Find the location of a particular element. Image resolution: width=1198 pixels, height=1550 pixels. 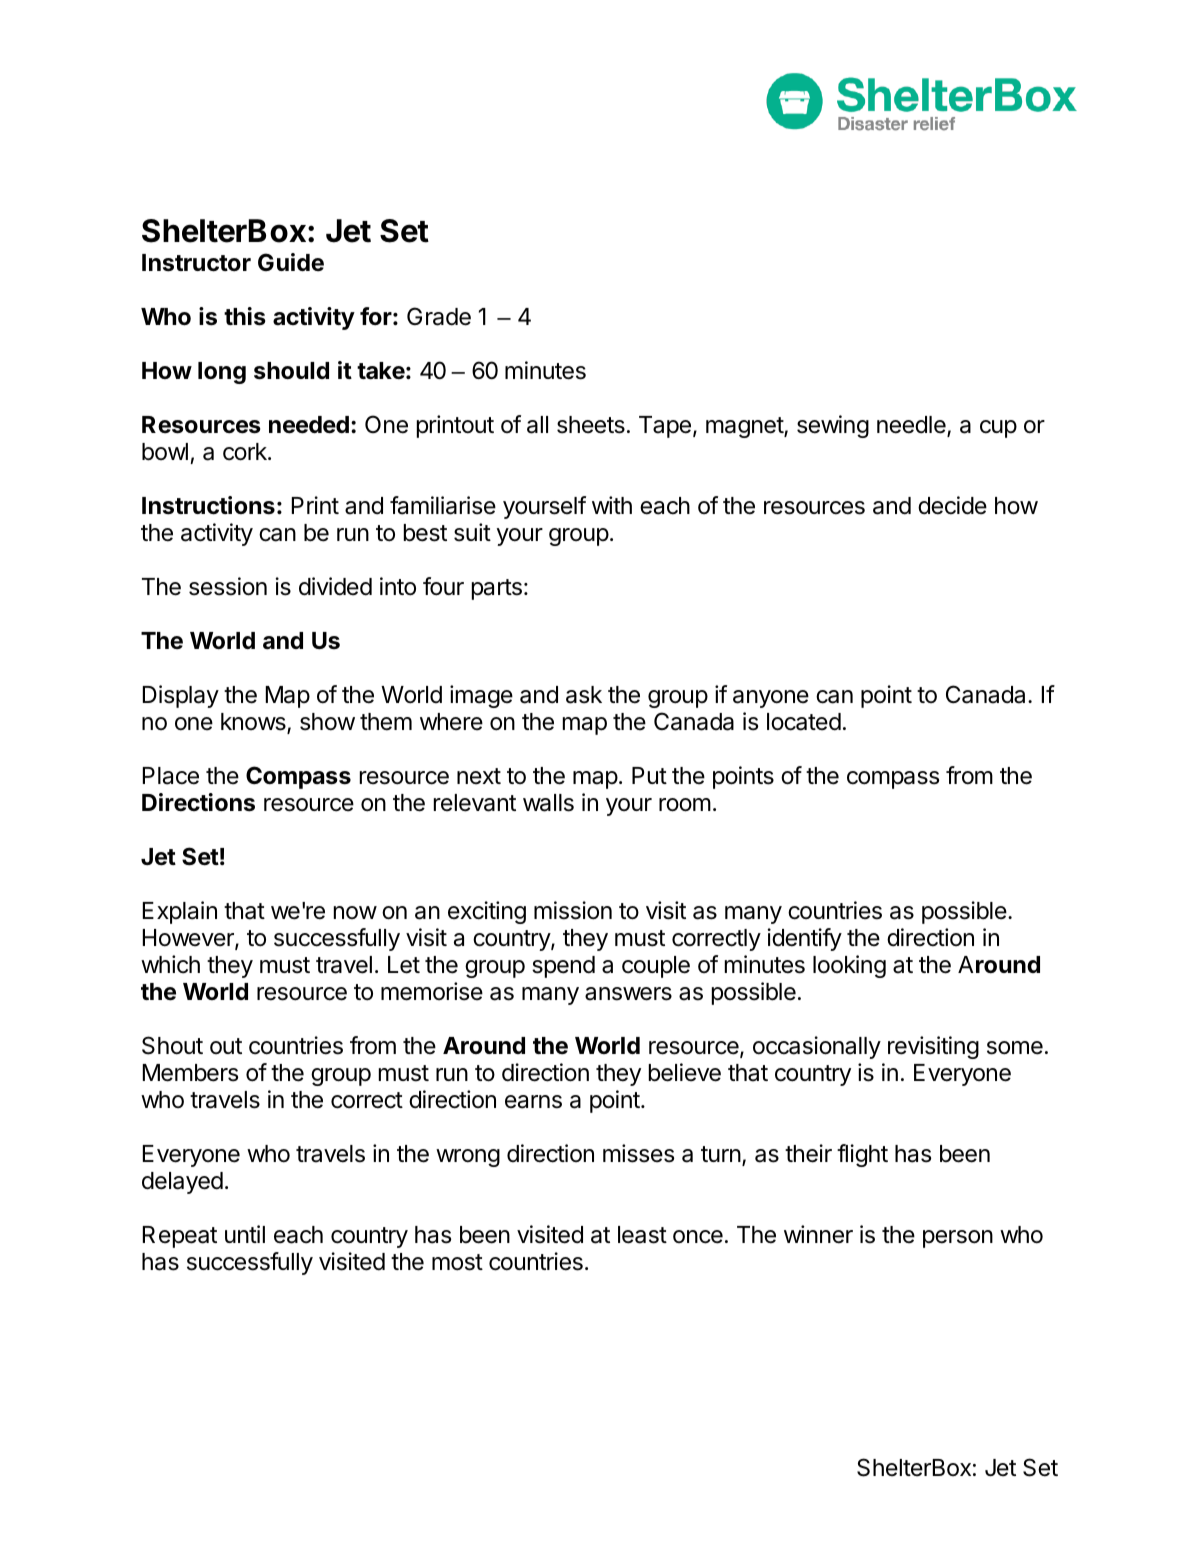

session is located at coordinates (228, 586).
